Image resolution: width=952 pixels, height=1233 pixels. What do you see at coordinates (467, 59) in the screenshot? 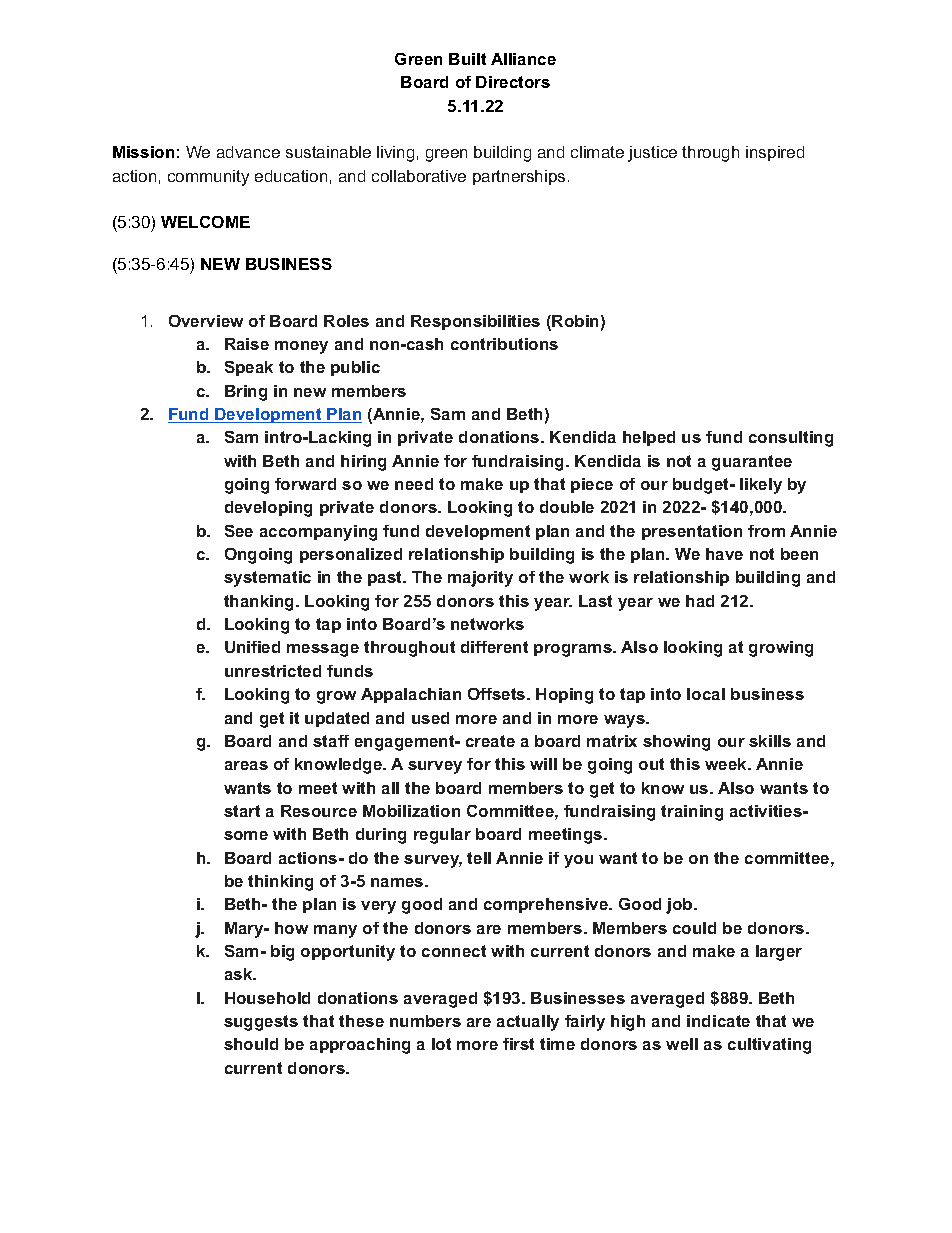
I see `Built` at bounding box center [467, 59].
